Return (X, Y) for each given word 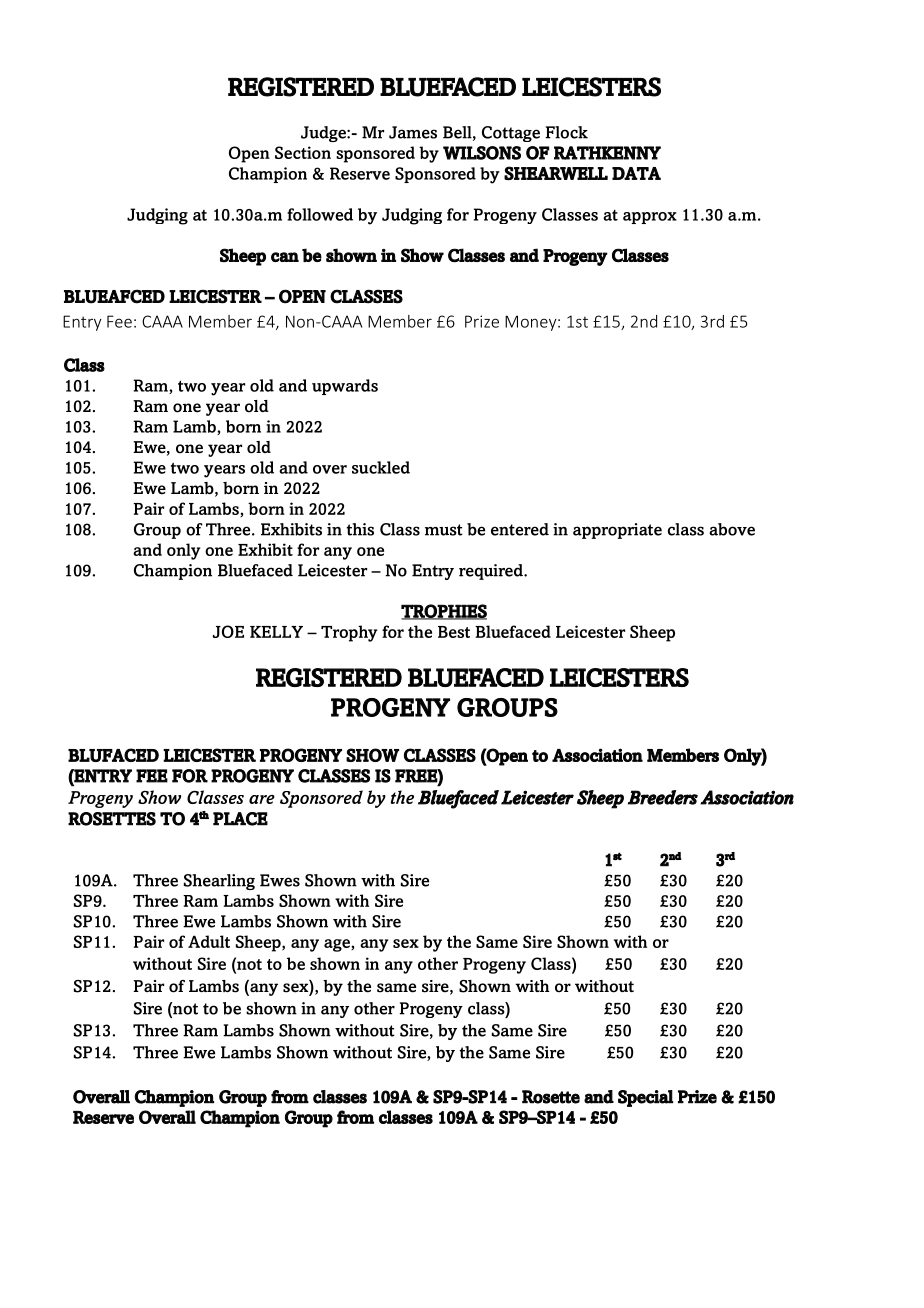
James (413, 132)
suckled (381, 467)
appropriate (617, 531)
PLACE (240, 819)
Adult (209, 941)
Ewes (280, 880)
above (732, 529)
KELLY (276, 632)
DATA (636, 173)
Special (645, 1098)
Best (454, 632)
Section (303, 152)
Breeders (663, 797)
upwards (345, 387)
